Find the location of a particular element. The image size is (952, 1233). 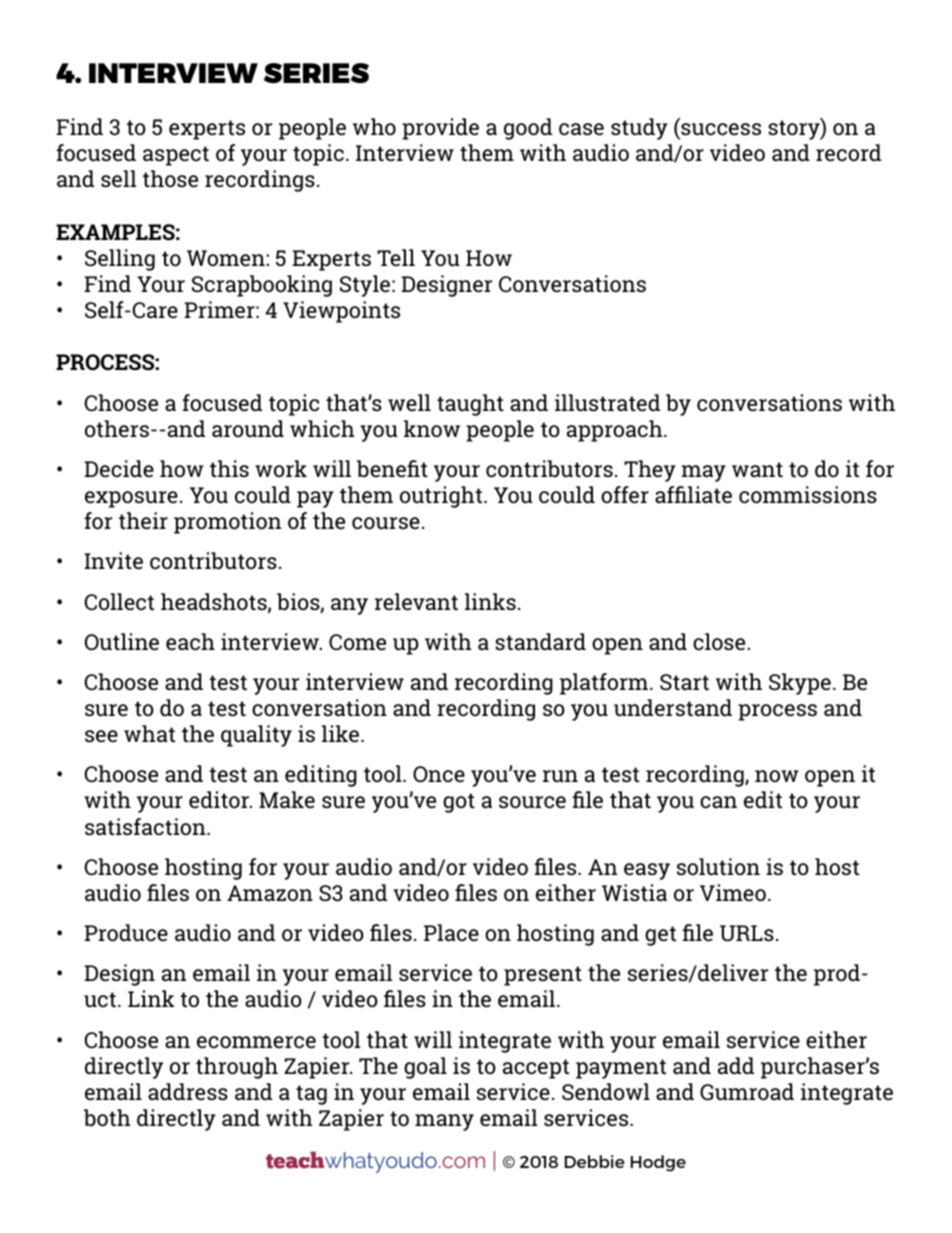

got is located at coordinates (459, 803).
